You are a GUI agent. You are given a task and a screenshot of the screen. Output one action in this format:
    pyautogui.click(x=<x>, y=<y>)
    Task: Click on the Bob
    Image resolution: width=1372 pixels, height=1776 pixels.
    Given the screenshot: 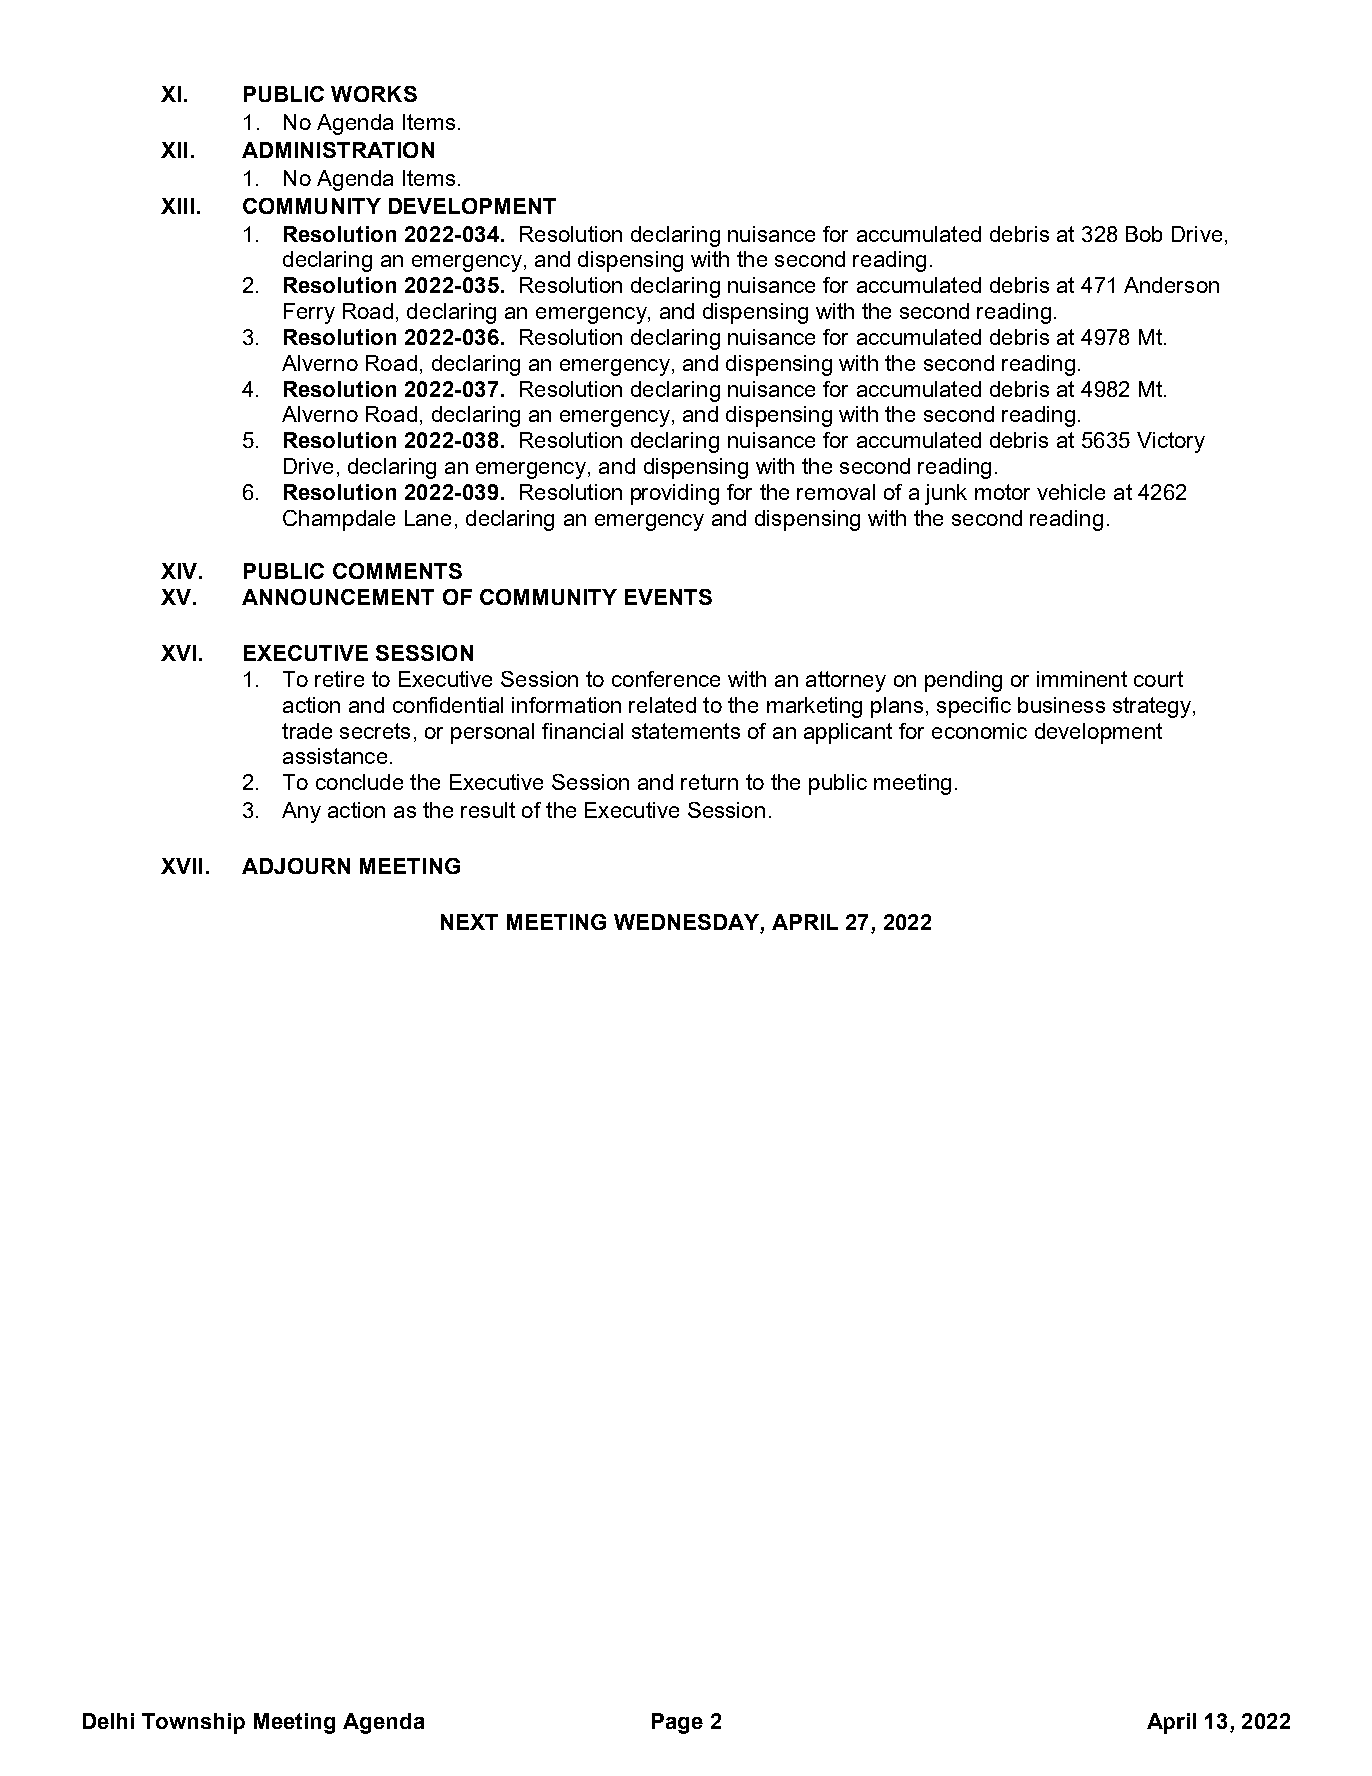 What is the action you would take?
    pyautogui.click(x=1144, y=234)
